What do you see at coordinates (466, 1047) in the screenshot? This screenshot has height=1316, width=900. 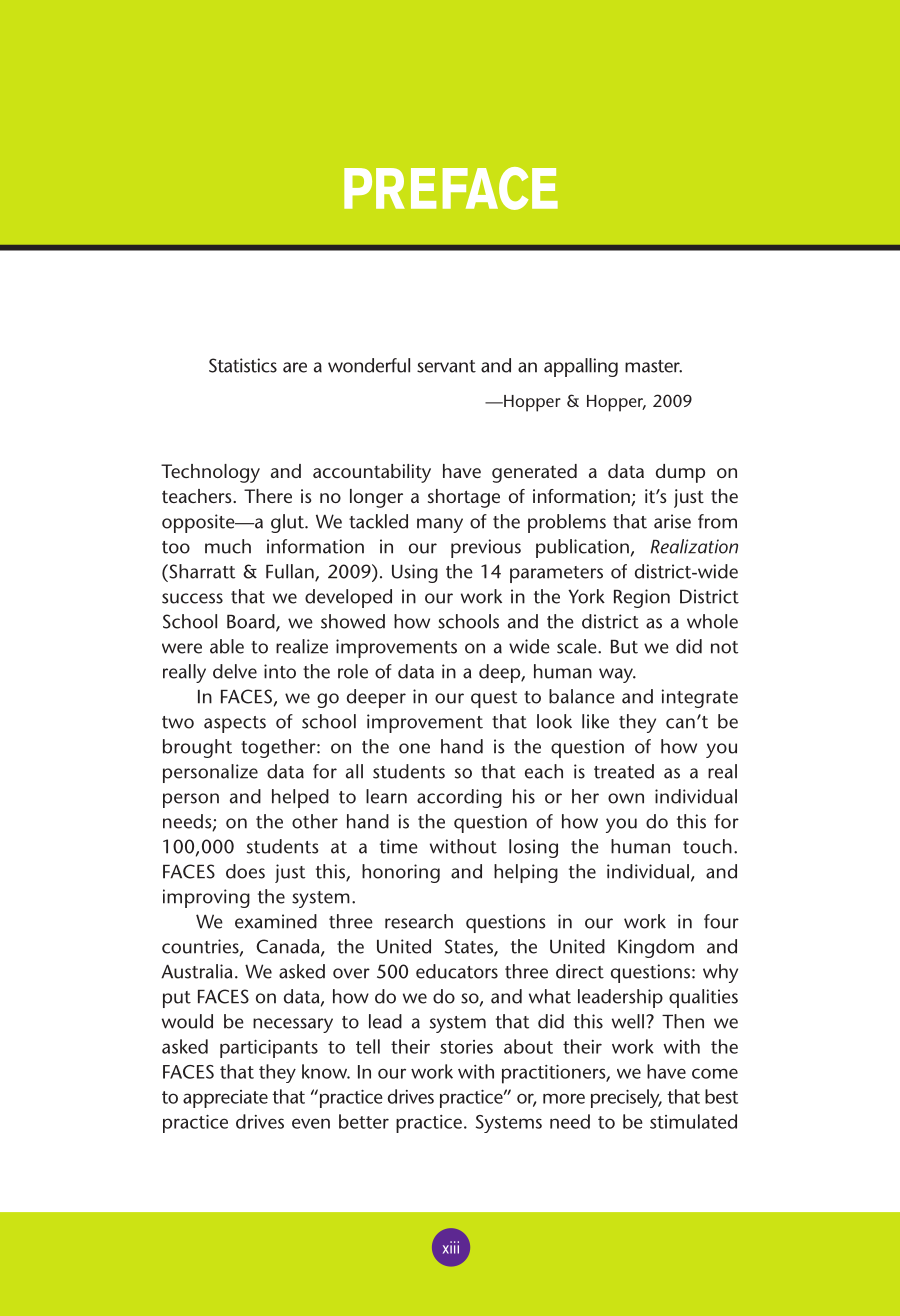 I see `stories` at bounding box center [466, 1047].
